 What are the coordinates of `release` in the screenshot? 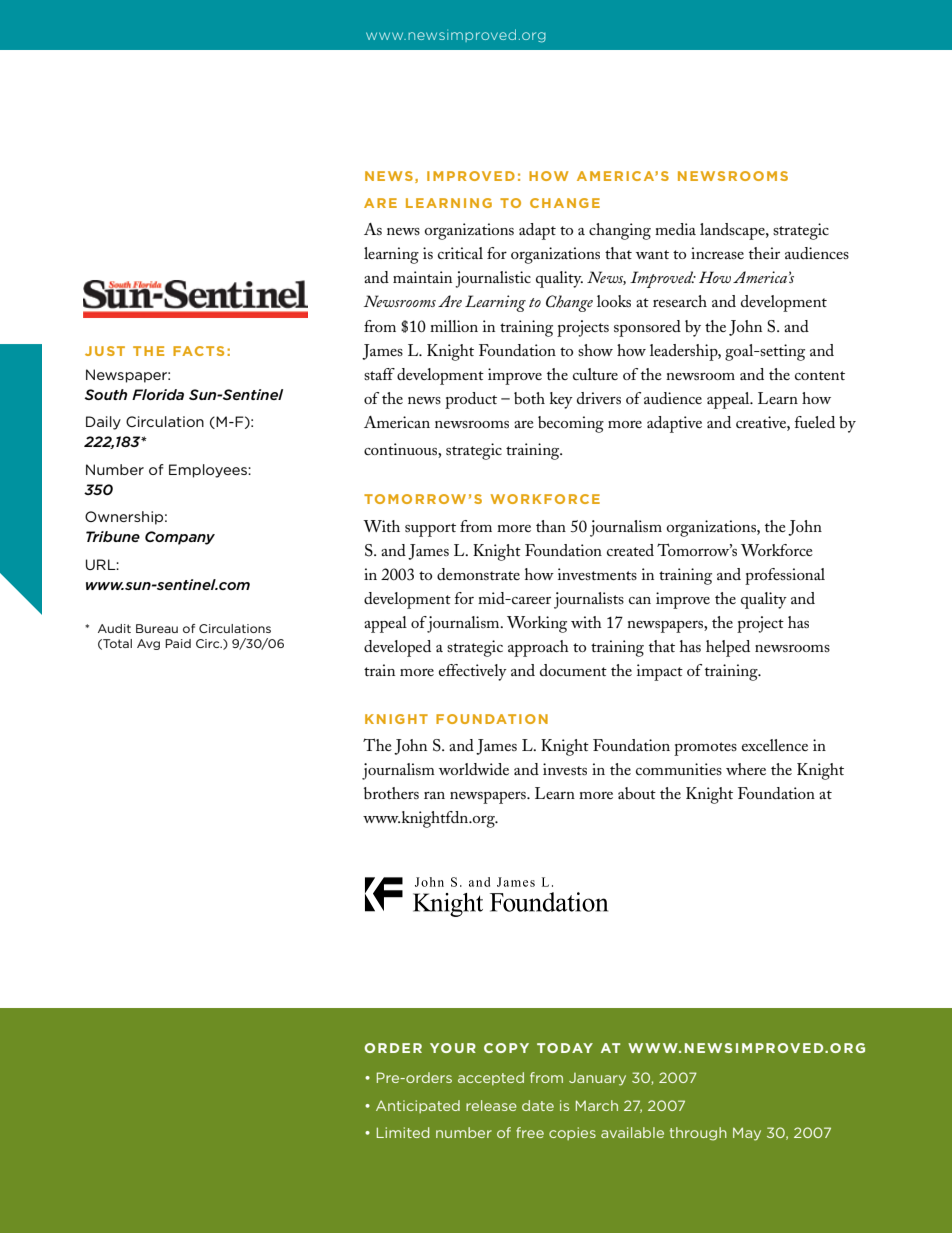 It's located at (491, 1105).
